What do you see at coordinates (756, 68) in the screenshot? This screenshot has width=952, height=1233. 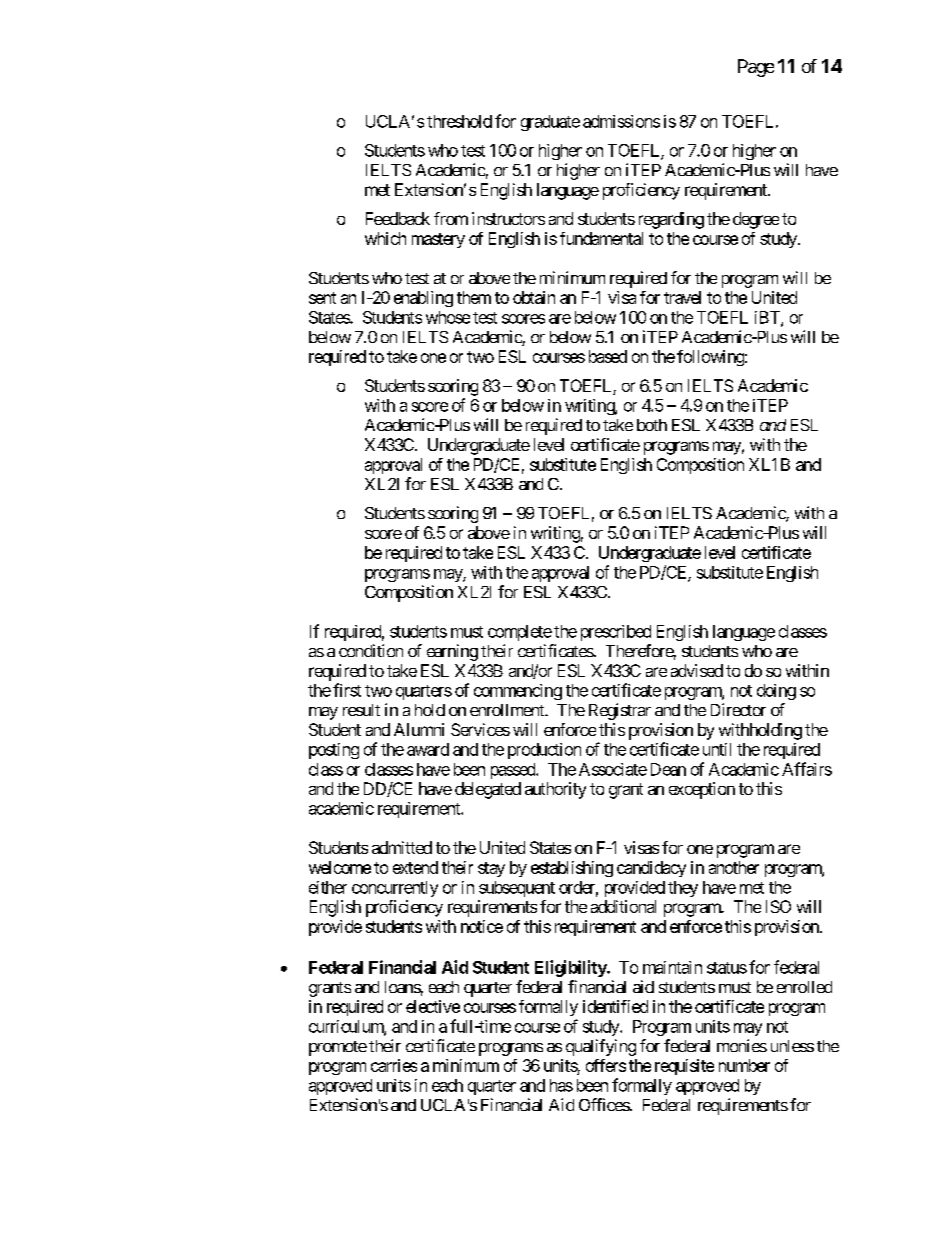 I see `Page` at bounding box center [756, 68].
